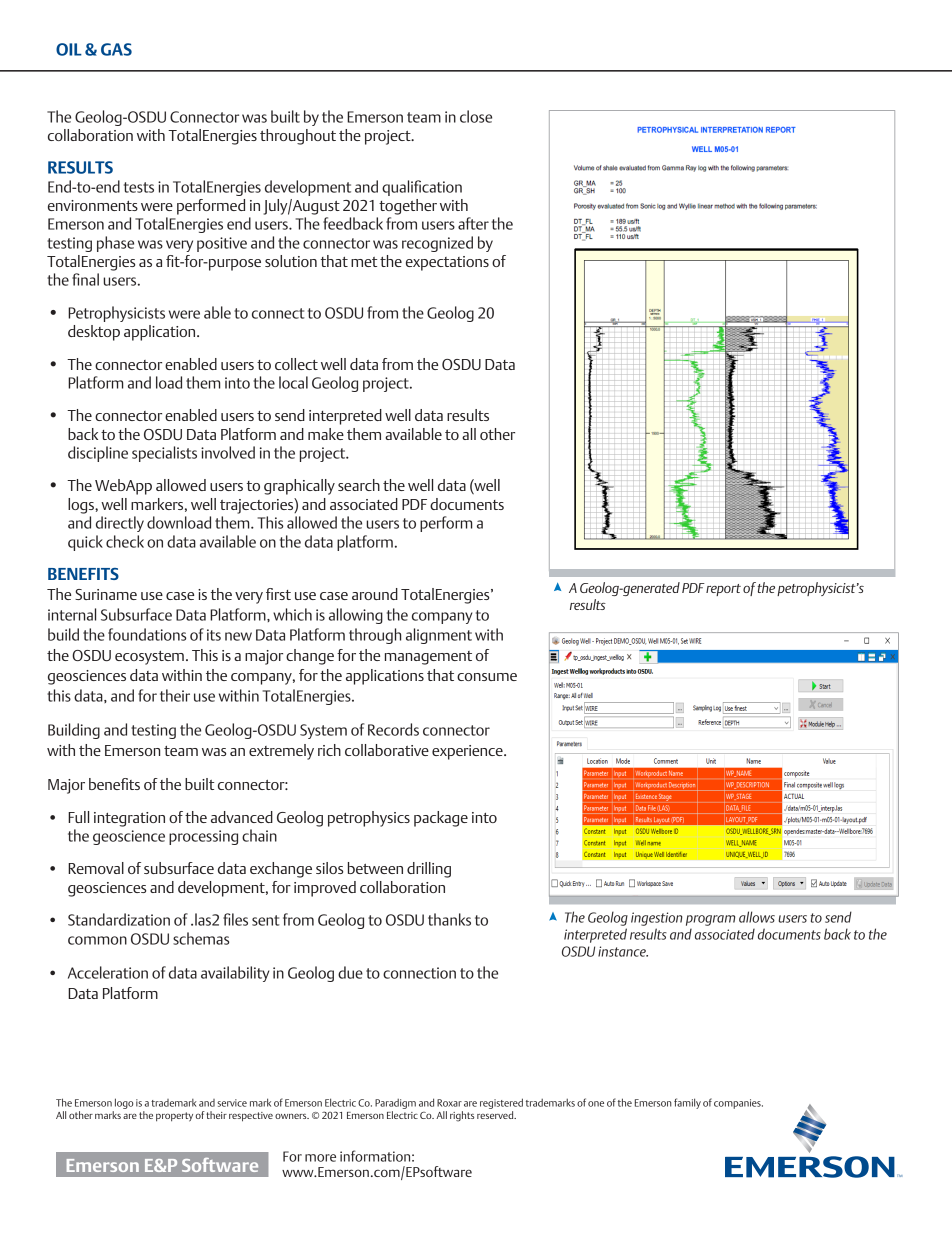 The width and height of the screenshot is (952, 1233). What do you see at coordinates (116, 49) in the screenshot?
I see `GAS` at bounding box center [116, 49].
